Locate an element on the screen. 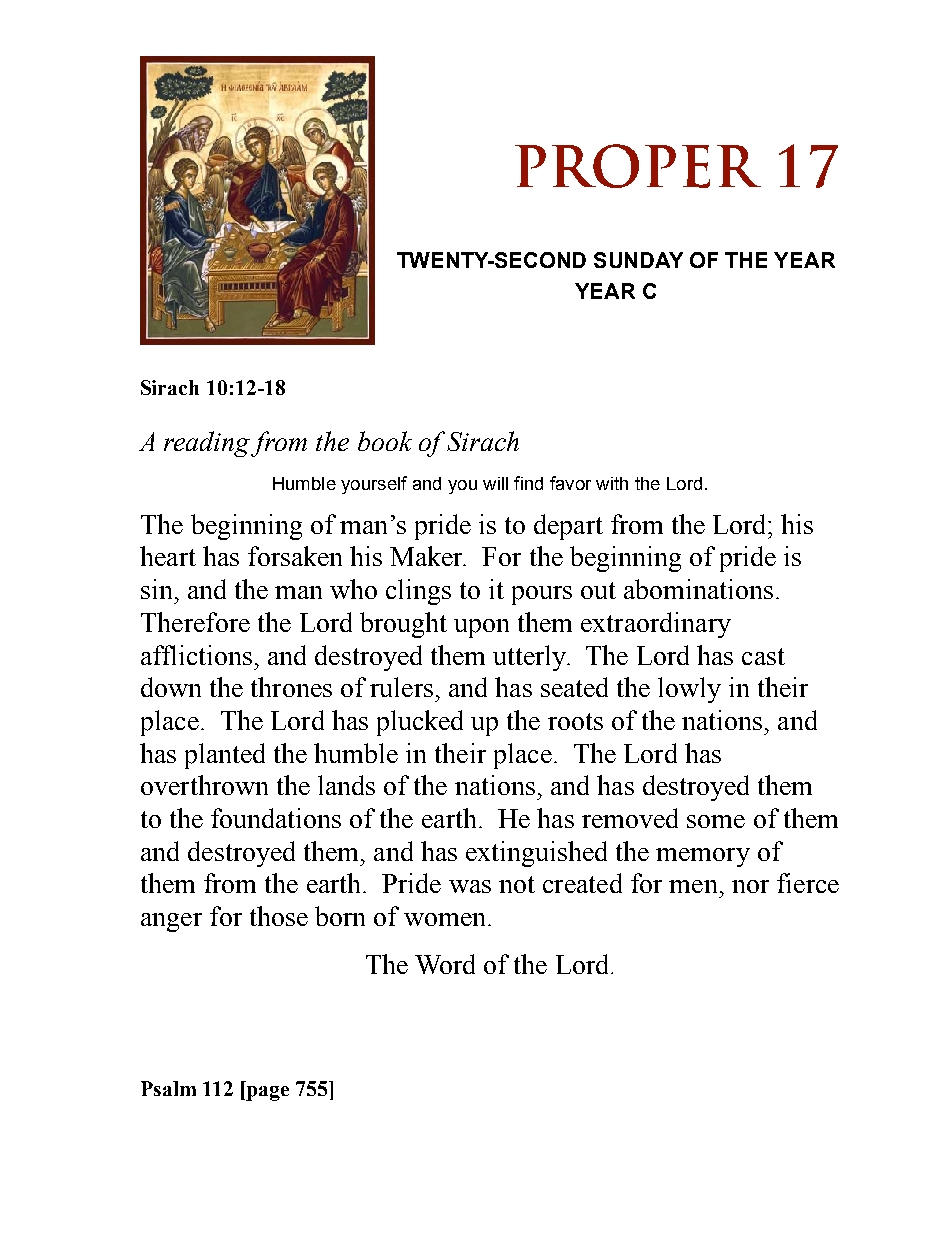 The height and width of the screenshot is (1233, 952). page is located at coordinates (266, 1093).
